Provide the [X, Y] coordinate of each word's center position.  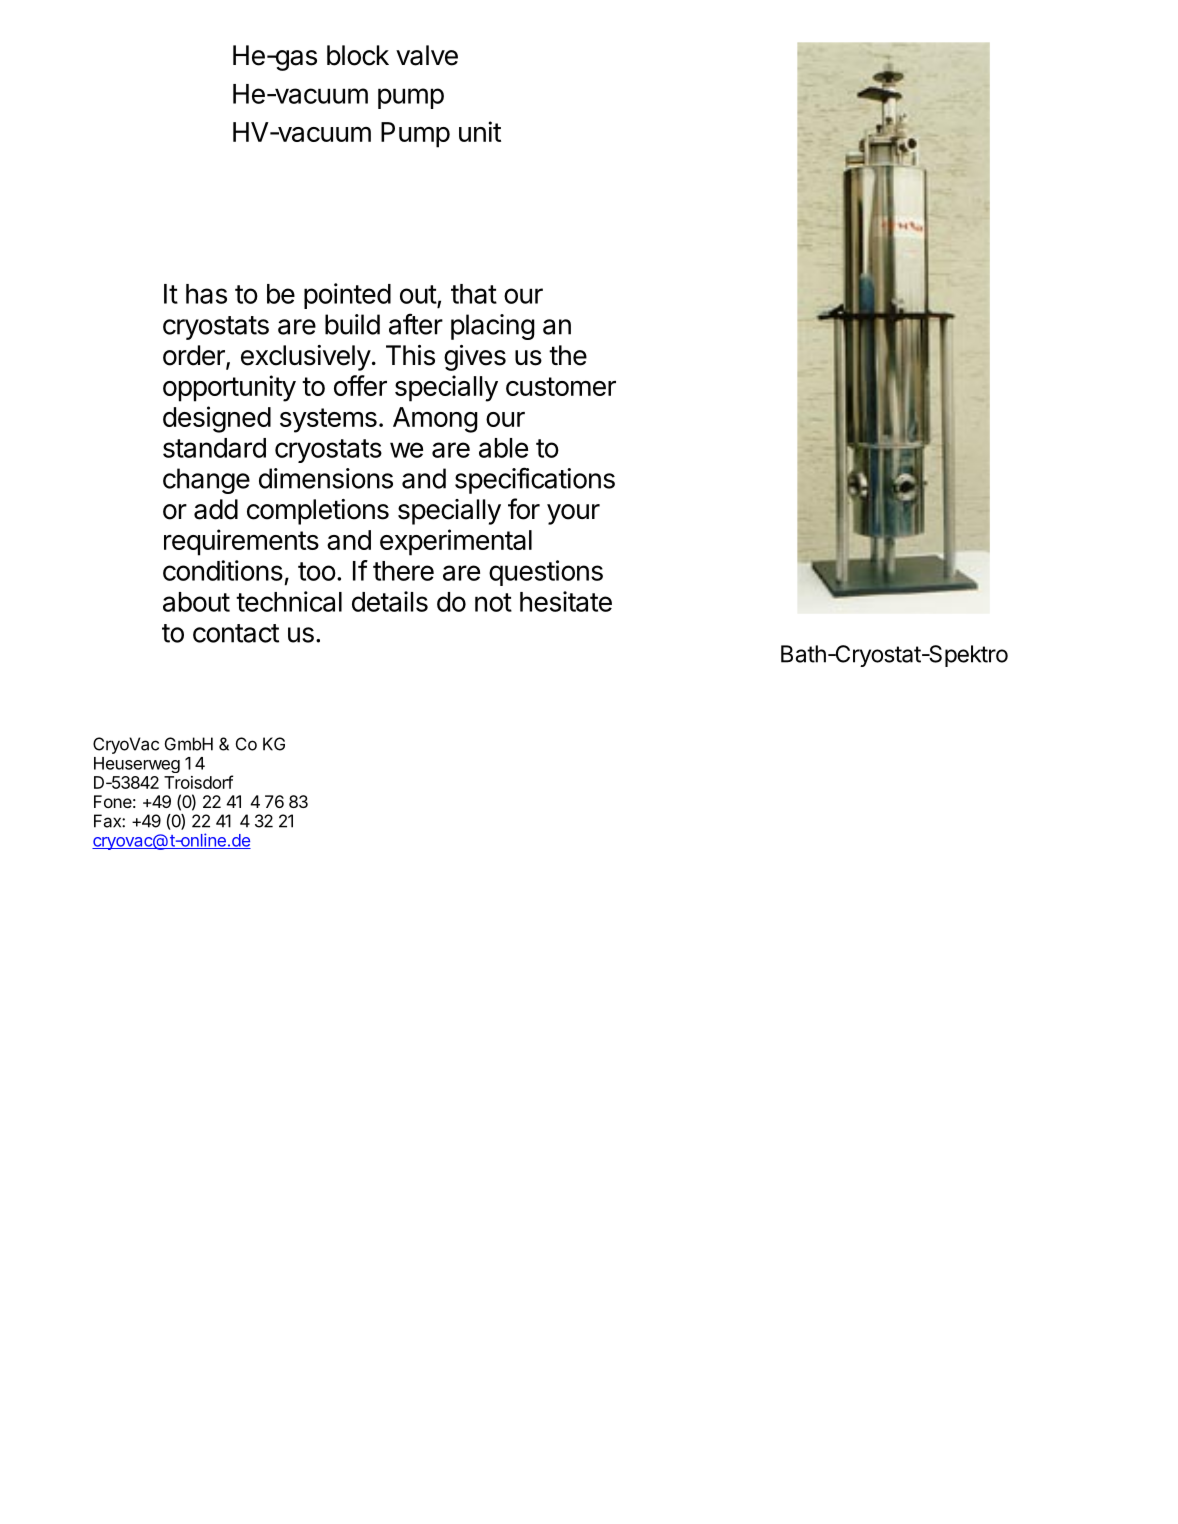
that [474, 294]
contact [236, 633]
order [195, 356]
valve [427, 55]
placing [493, 327]
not [493, 602]
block [358, 55]
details [390, 601]
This [410, 355]
